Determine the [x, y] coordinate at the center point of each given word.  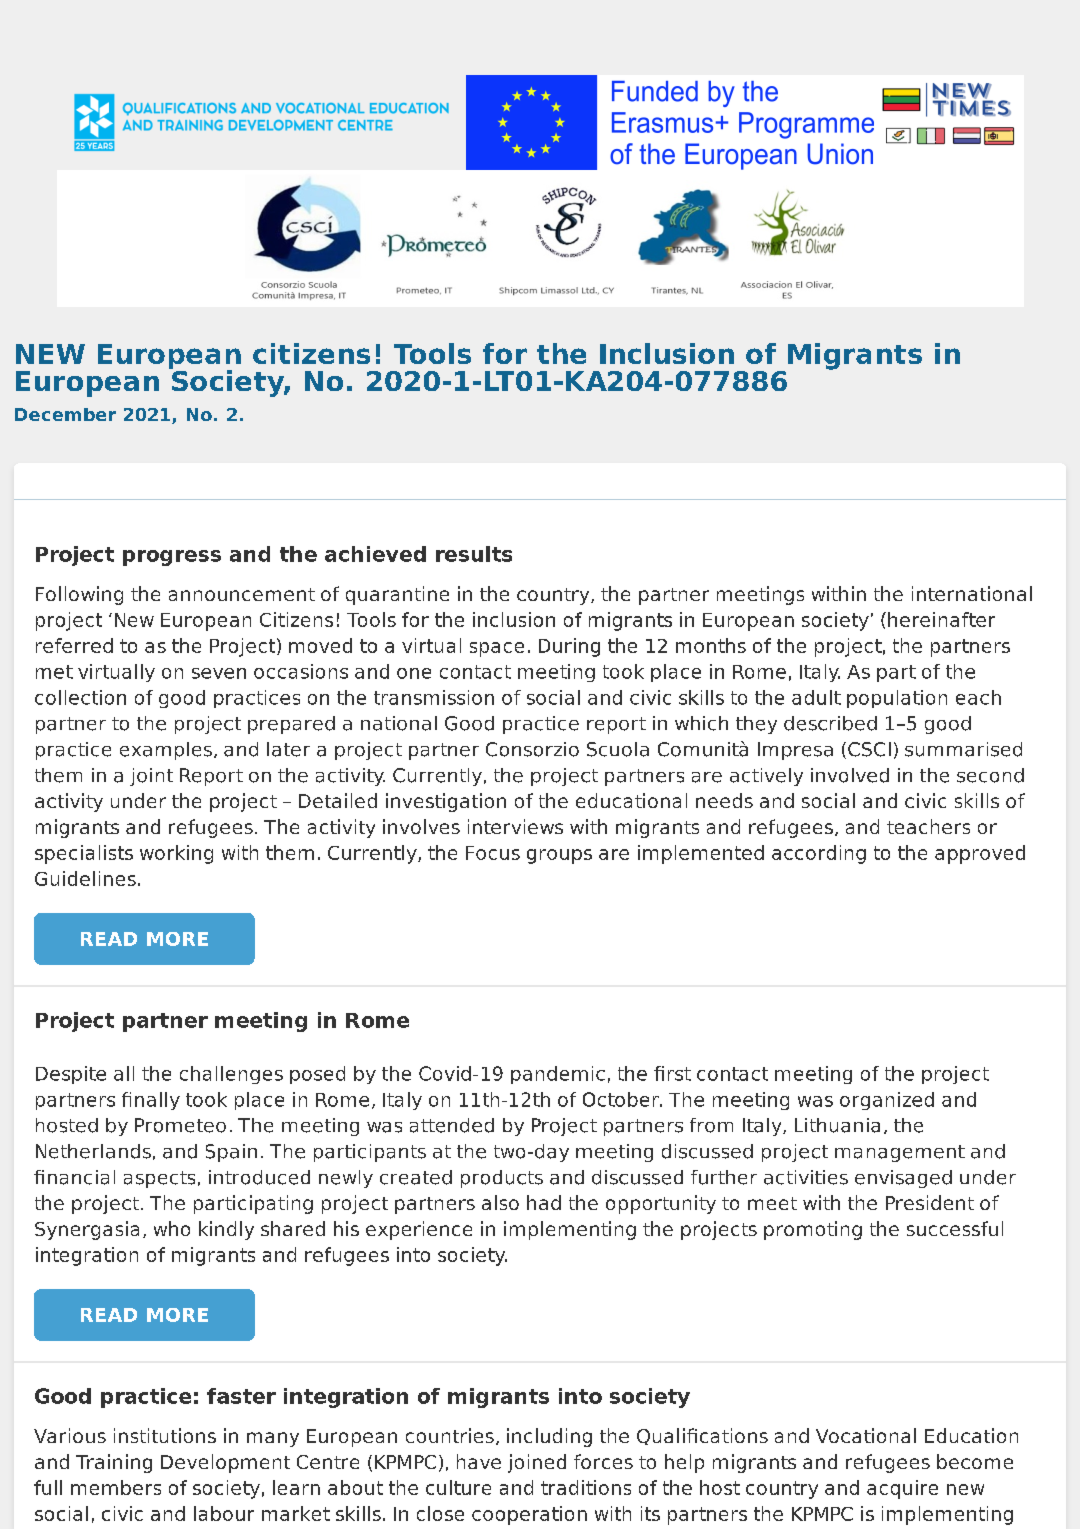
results [474, 554]
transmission [434, 697]
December [65, 414]
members [116, 1487]
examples [166, 751]
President [930, 1202]
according [819, 854]
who [172, 1228]
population [897, 699]
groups [559, 856]
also [500, 1202]
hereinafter [941, 619]
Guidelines [85, 878]
